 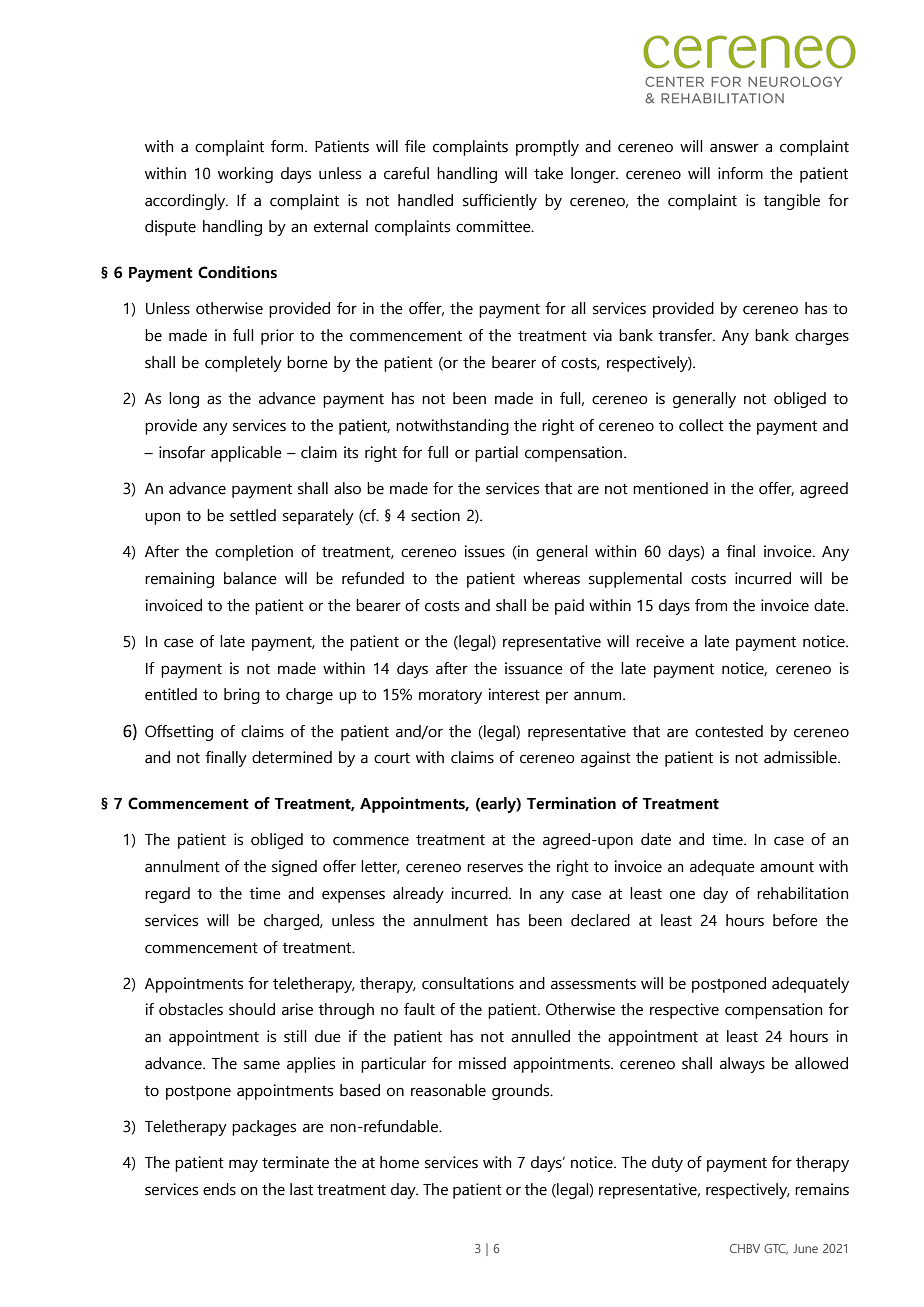 What do you see at coordinates (468, 983) in the screenshot?
I see `consultations` at bounding box center [468, 983].
